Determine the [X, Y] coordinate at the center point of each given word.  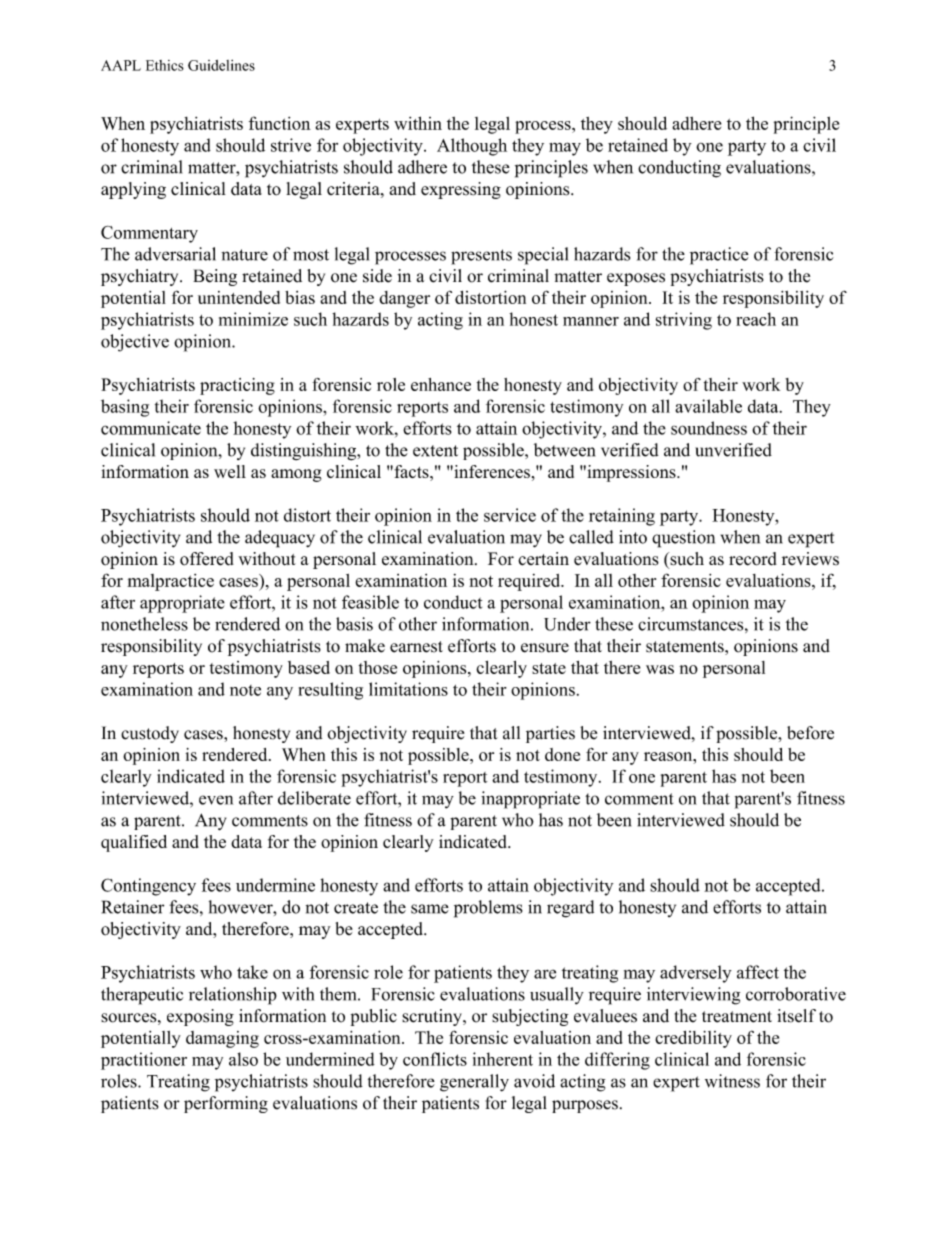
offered [207, 559]
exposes [636, 279]
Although [472, 147]
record [753, 559]
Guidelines [221, 65]
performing [226, 1104]
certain [543, 559]
